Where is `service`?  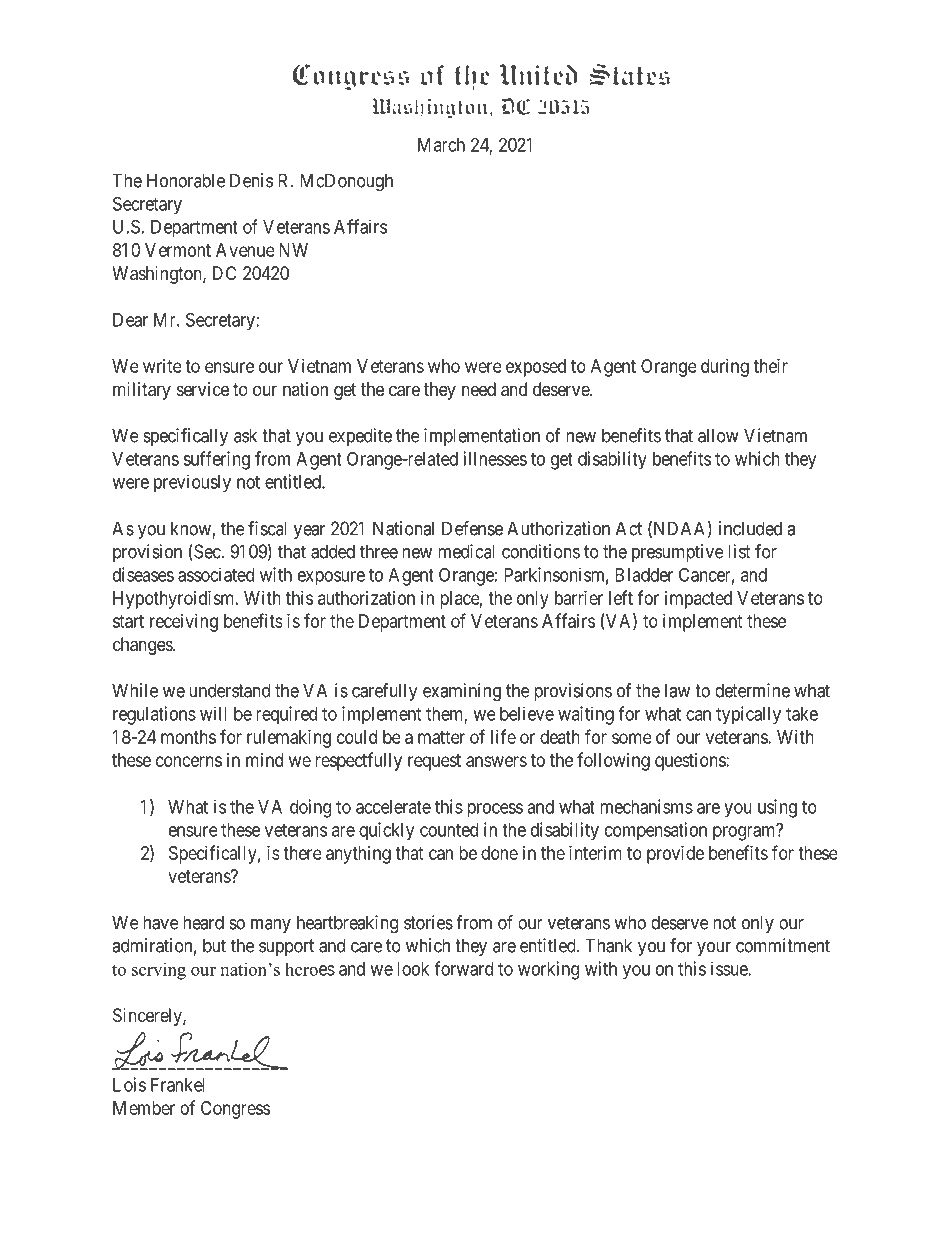 service is located at coordinates (203, 389).
